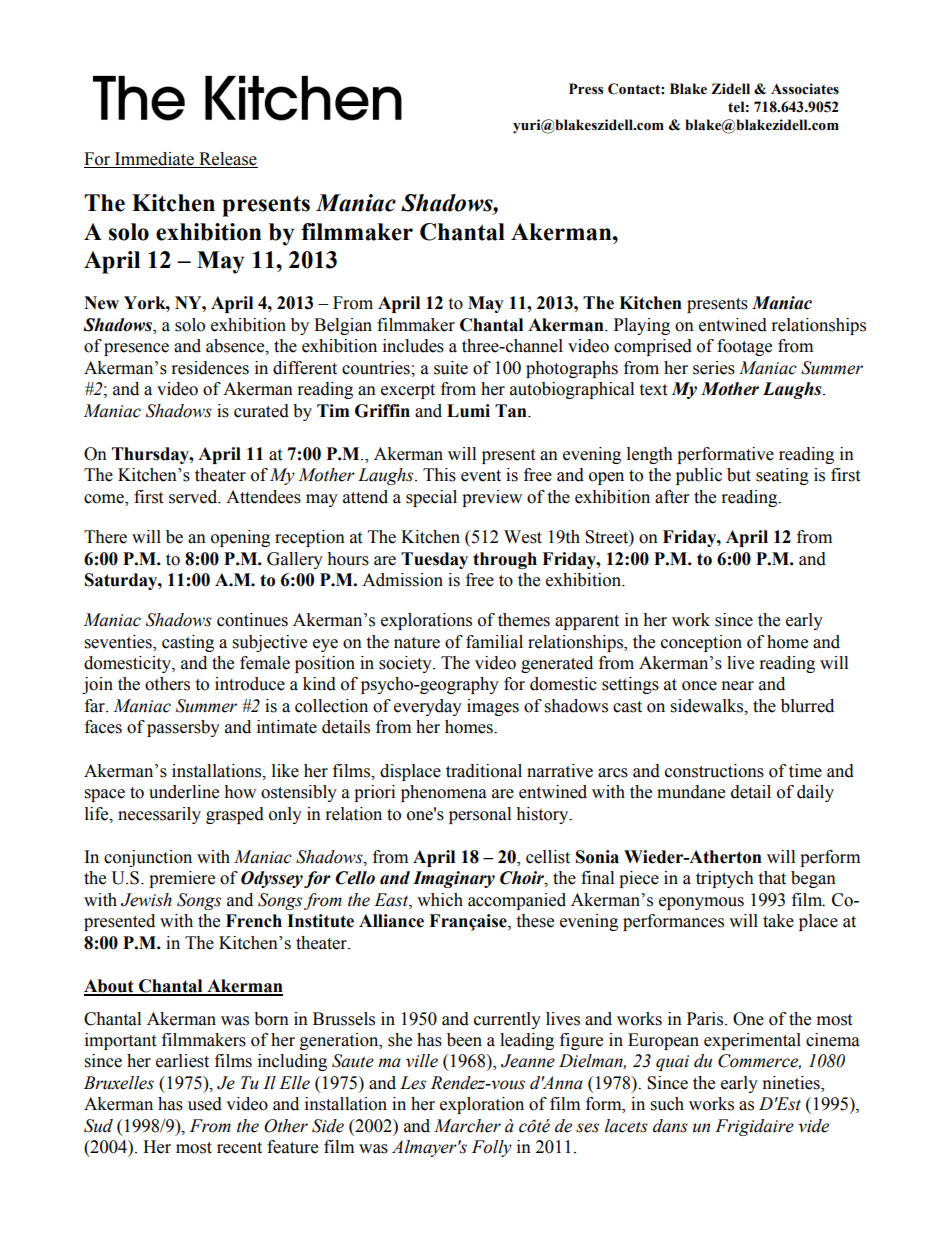 This image has width=952, height=1233. Describe the element at coordinates (252, 620) in the image. I see `continues` at that location.
